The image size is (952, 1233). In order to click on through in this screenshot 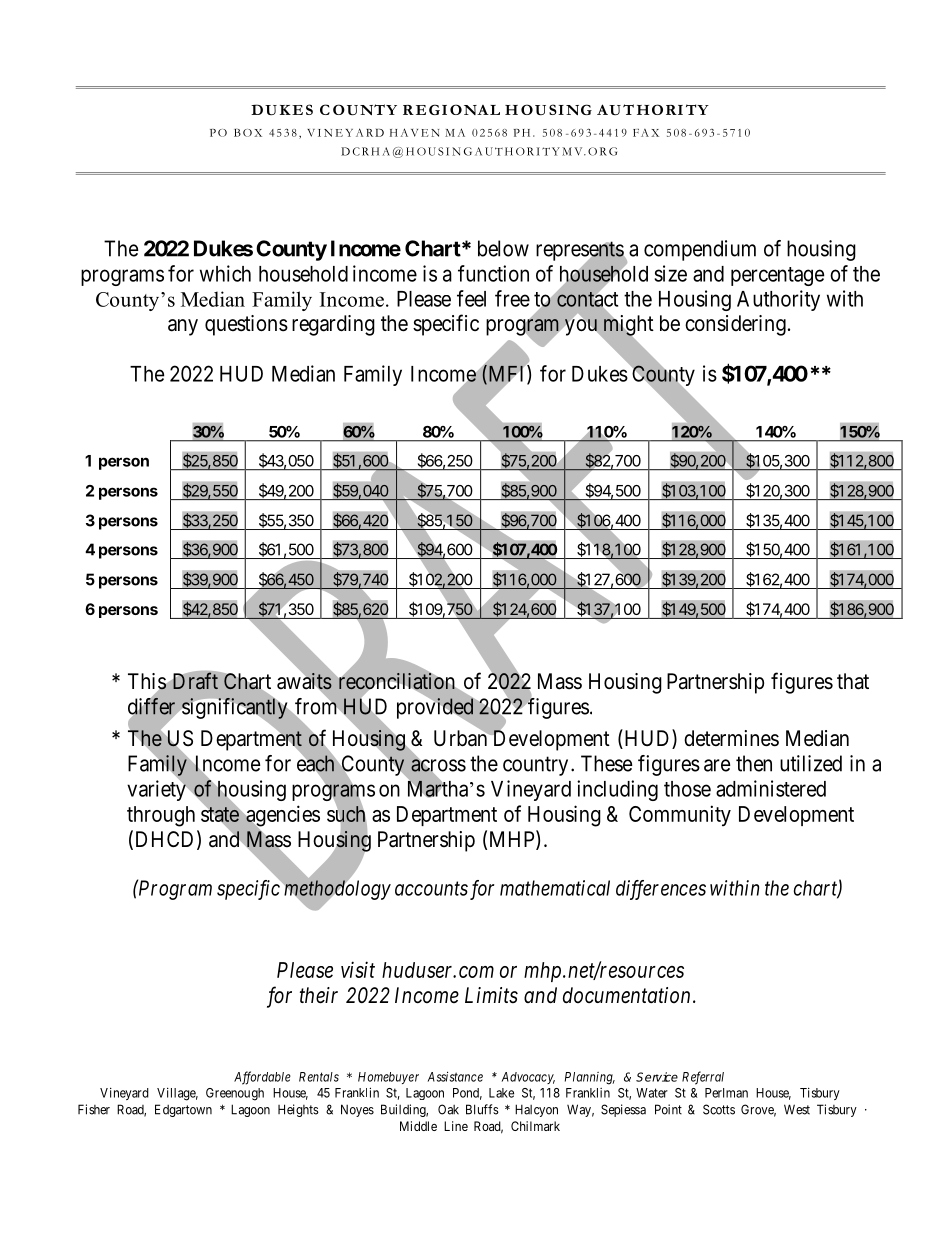, I will do `click(161, 816)`.
